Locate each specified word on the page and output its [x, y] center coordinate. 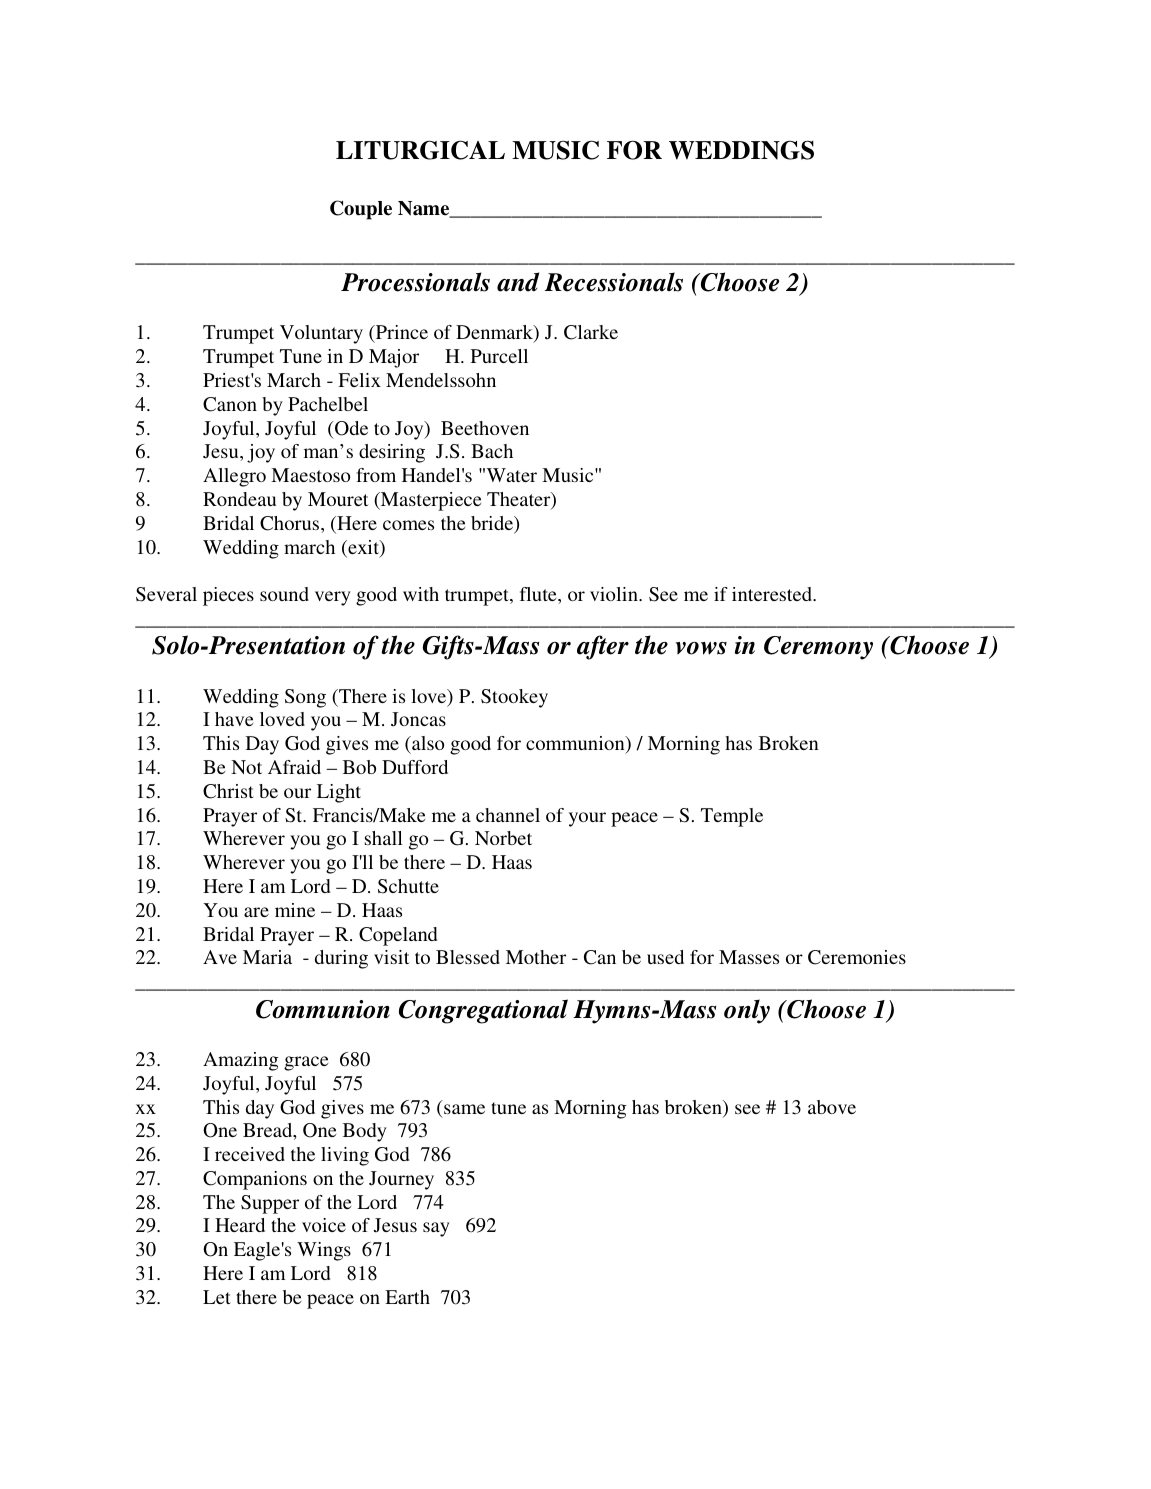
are [256, 912]
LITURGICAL [420, 150]
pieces [228, 596]
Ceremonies [857, 957]
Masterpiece [430, 501]
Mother [536, 957]
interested [773, 594]
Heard [240, 1225]
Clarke [591, 332]
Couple [361, 210]
